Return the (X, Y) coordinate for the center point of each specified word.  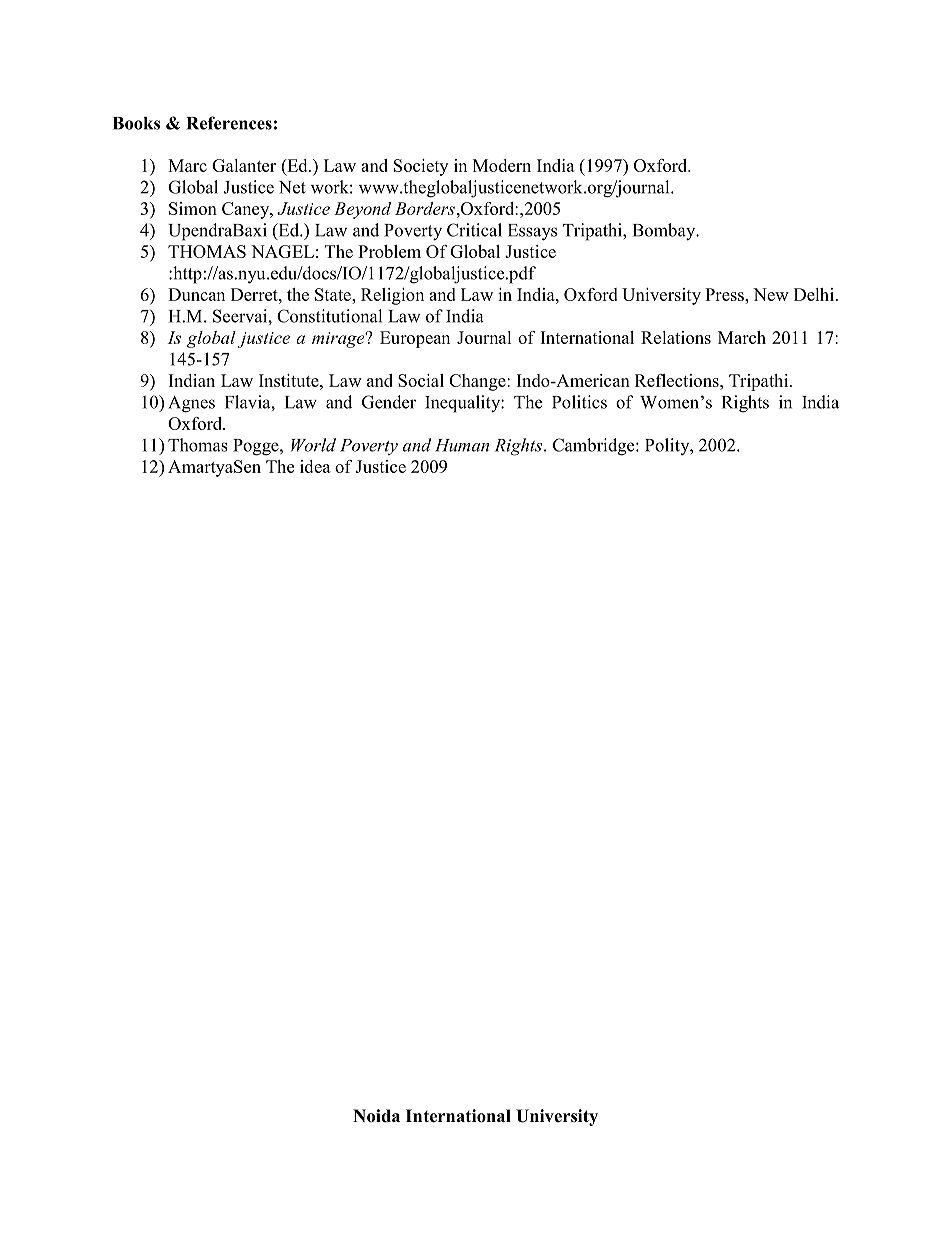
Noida (376, 1116)
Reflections (678, 380)
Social (421, 380)
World (313, 445)
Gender (389, 402)
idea (315, 466)
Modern (502, 165)
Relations (676, 337)
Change (478, 382)
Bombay (665, 232)
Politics (579, 402)
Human (462, 445)
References (229, 123)
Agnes (191, 404)
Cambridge (595, 447)
